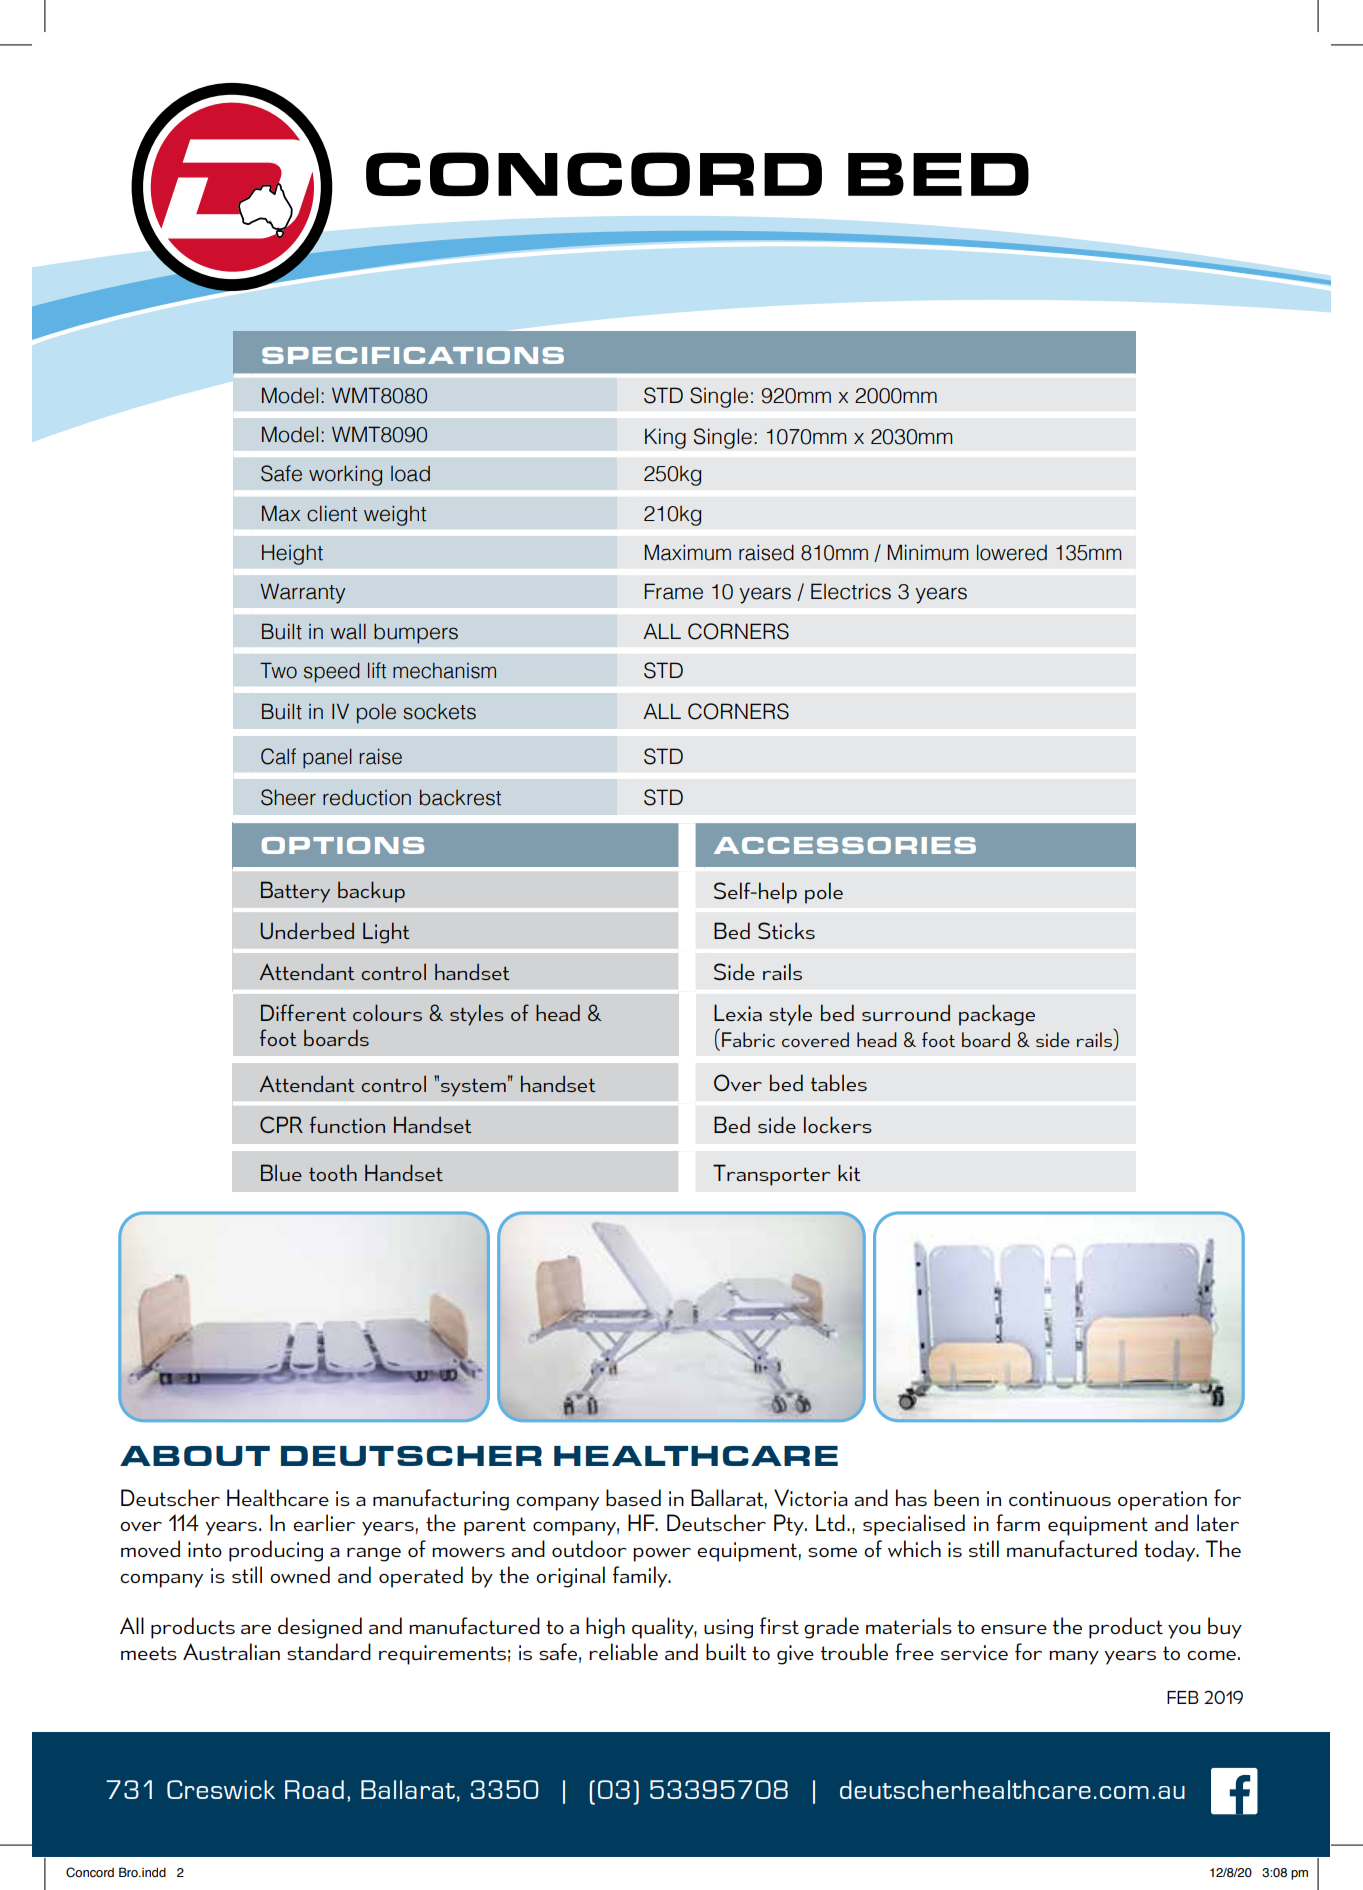 This document has width=1363, height=1890. Describe the element at coordinates (997, 1015) in the document. I see `package` at that location.
